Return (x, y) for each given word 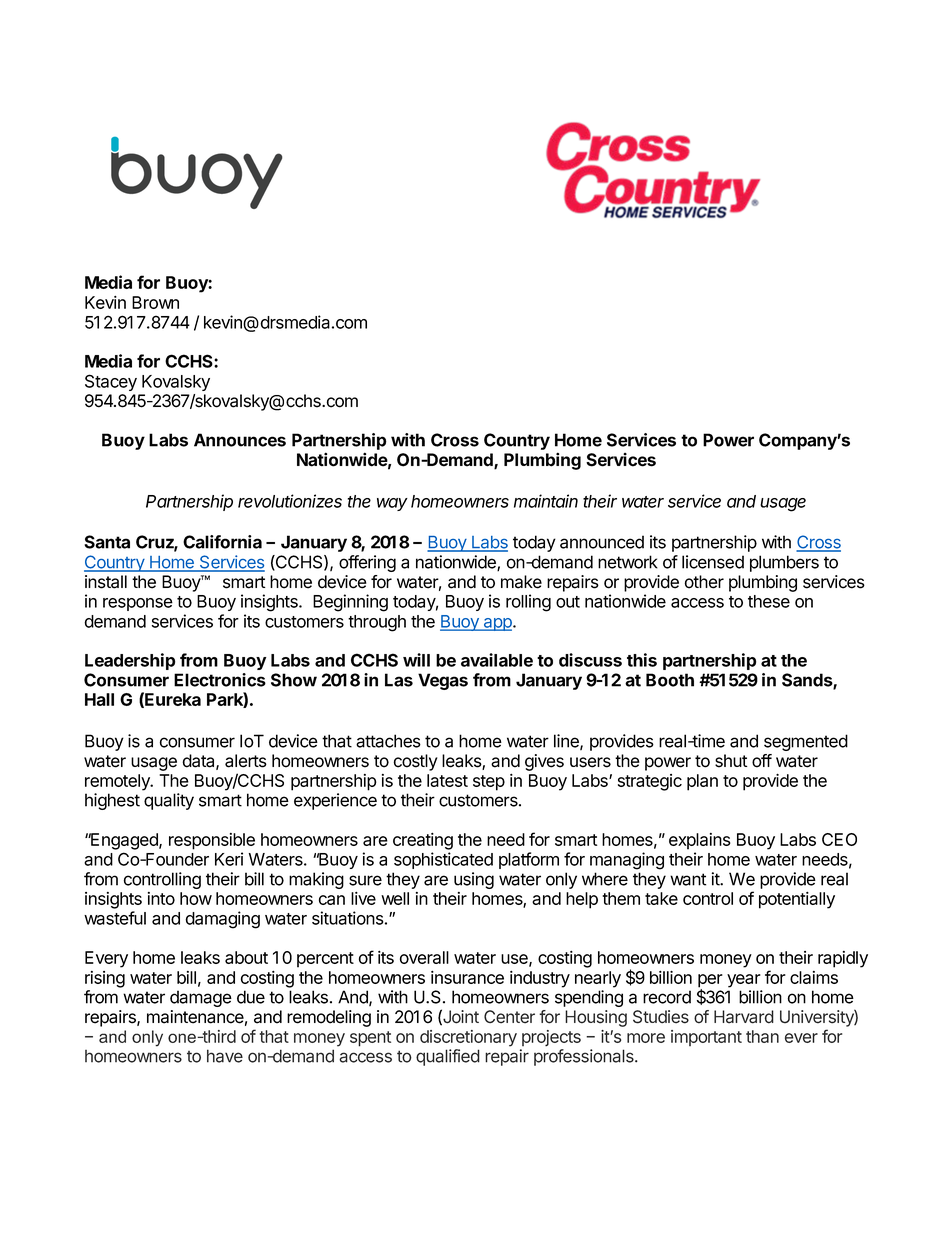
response (138, 604)
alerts (246, 761)
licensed (713, 562)
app (498, 624)
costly (416, 762)
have (225, 1056)
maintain (546, 501)
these (769, 601)
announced (602, 542)
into (161, 898)
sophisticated (443, 860)
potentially (797, 900)
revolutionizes (290, 501)
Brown (155, 302)
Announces (240, 440)
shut (731, 761)
